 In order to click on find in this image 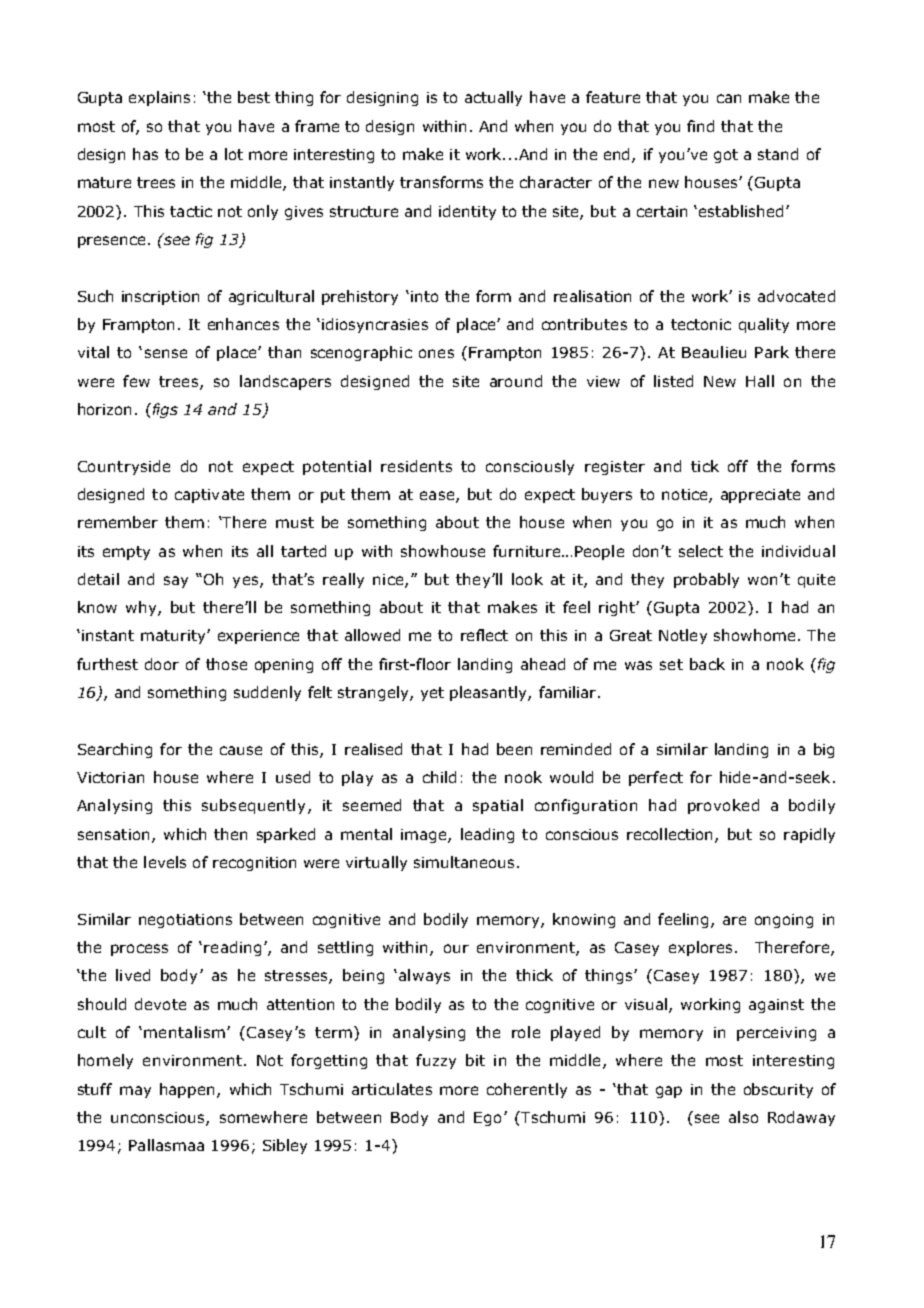, I will do `click(700, 126)`.
